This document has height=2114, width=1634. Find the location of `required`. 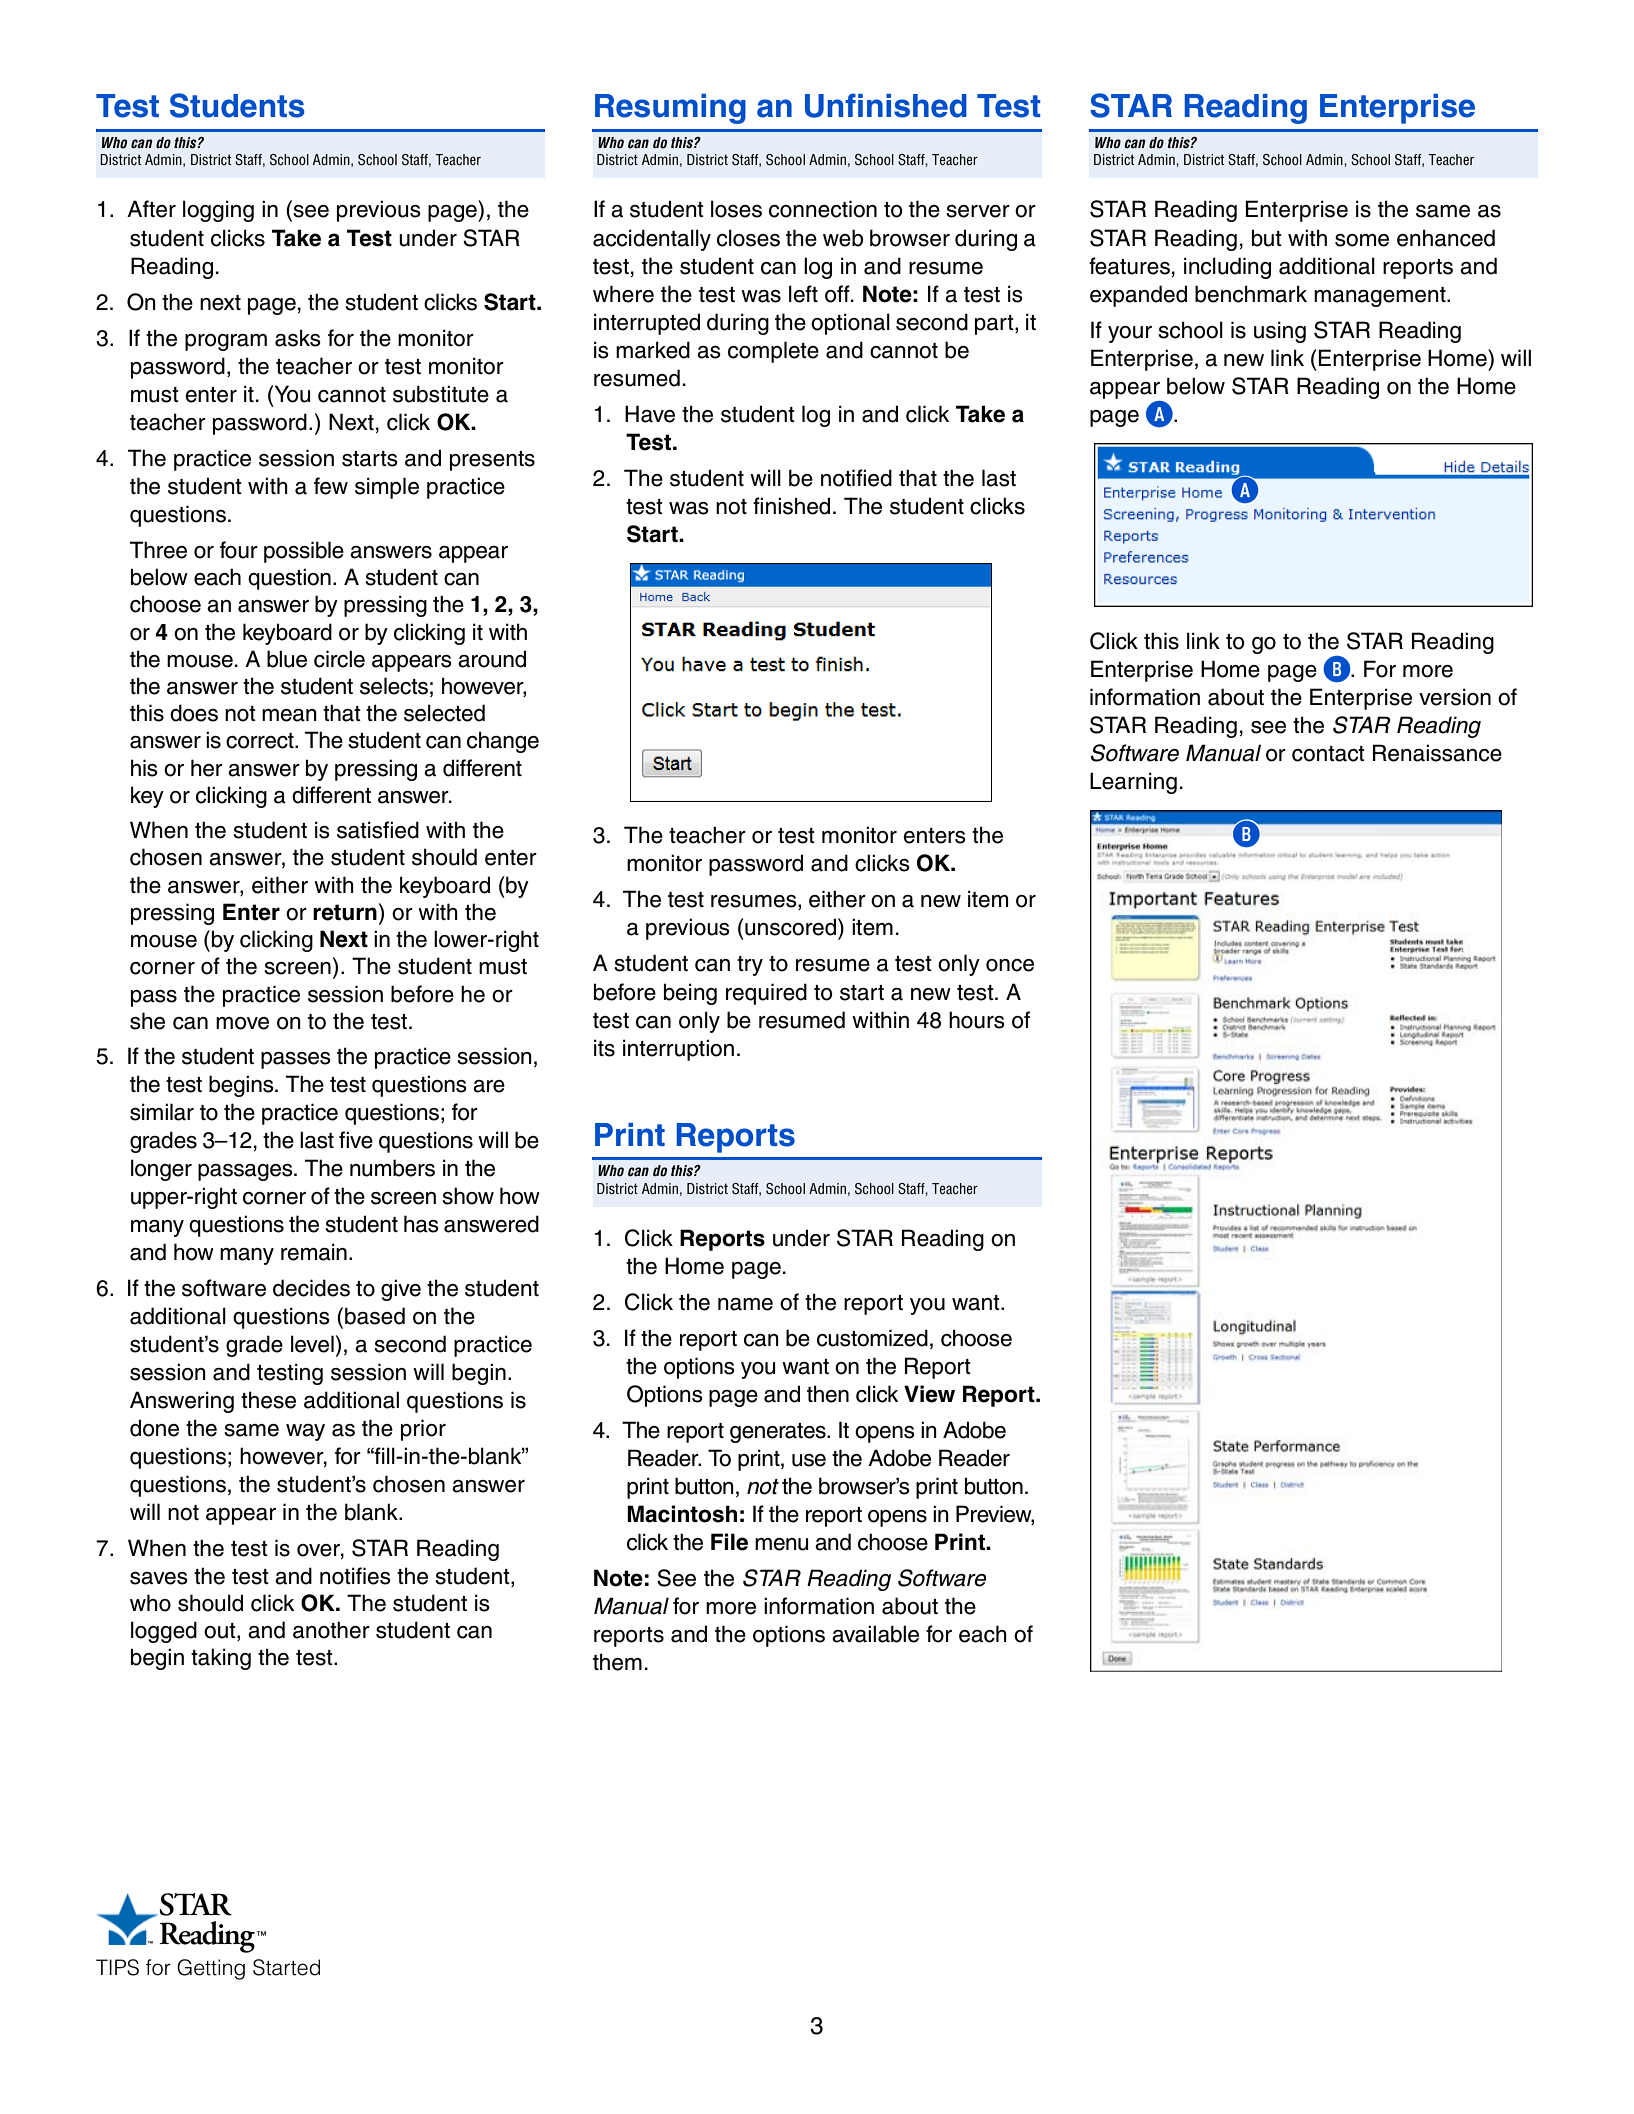

required is located at coordinates (766, 994).
